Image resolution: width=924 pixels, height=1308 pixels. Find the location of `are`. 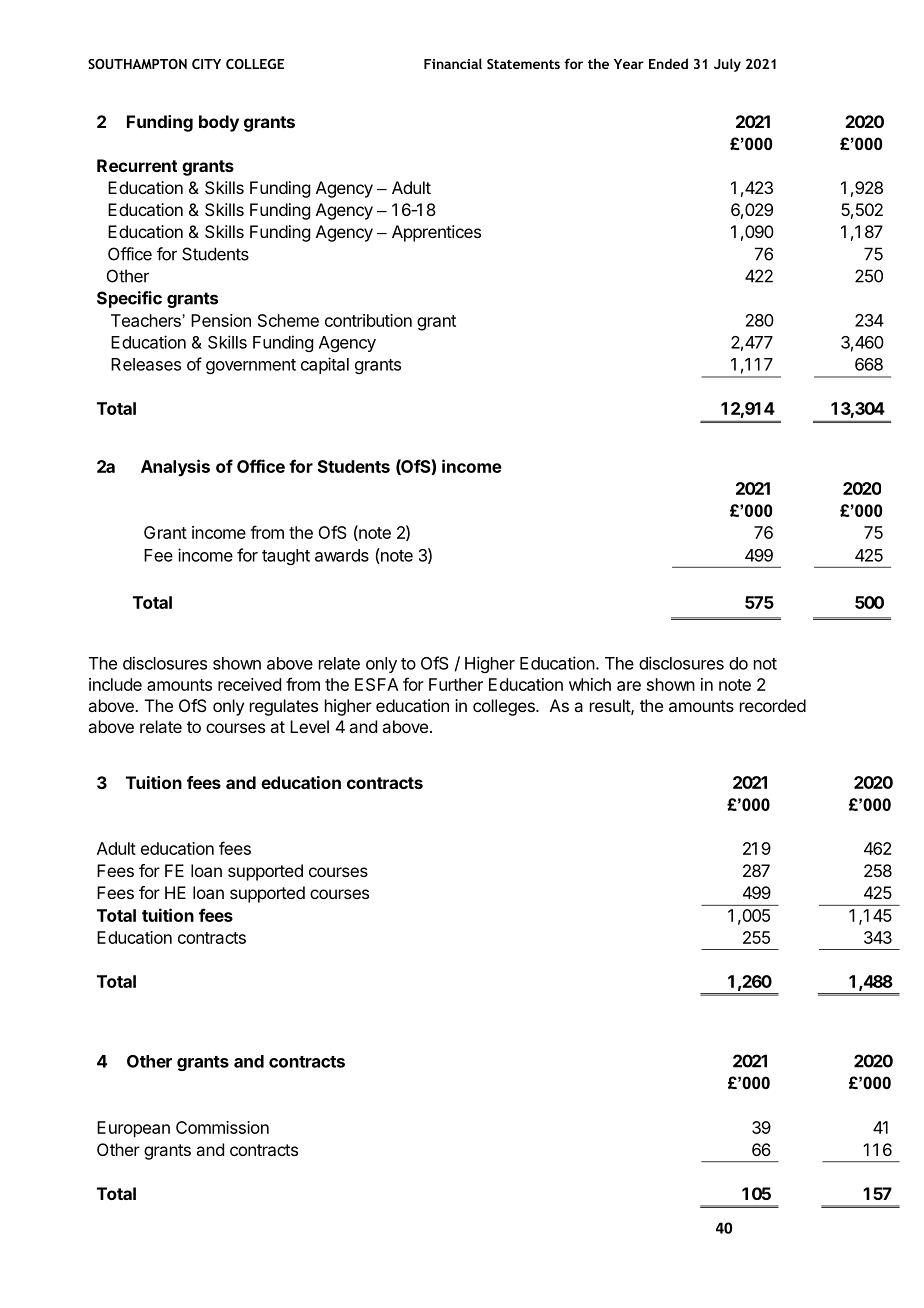

are is located at coordinates (629, 686).
